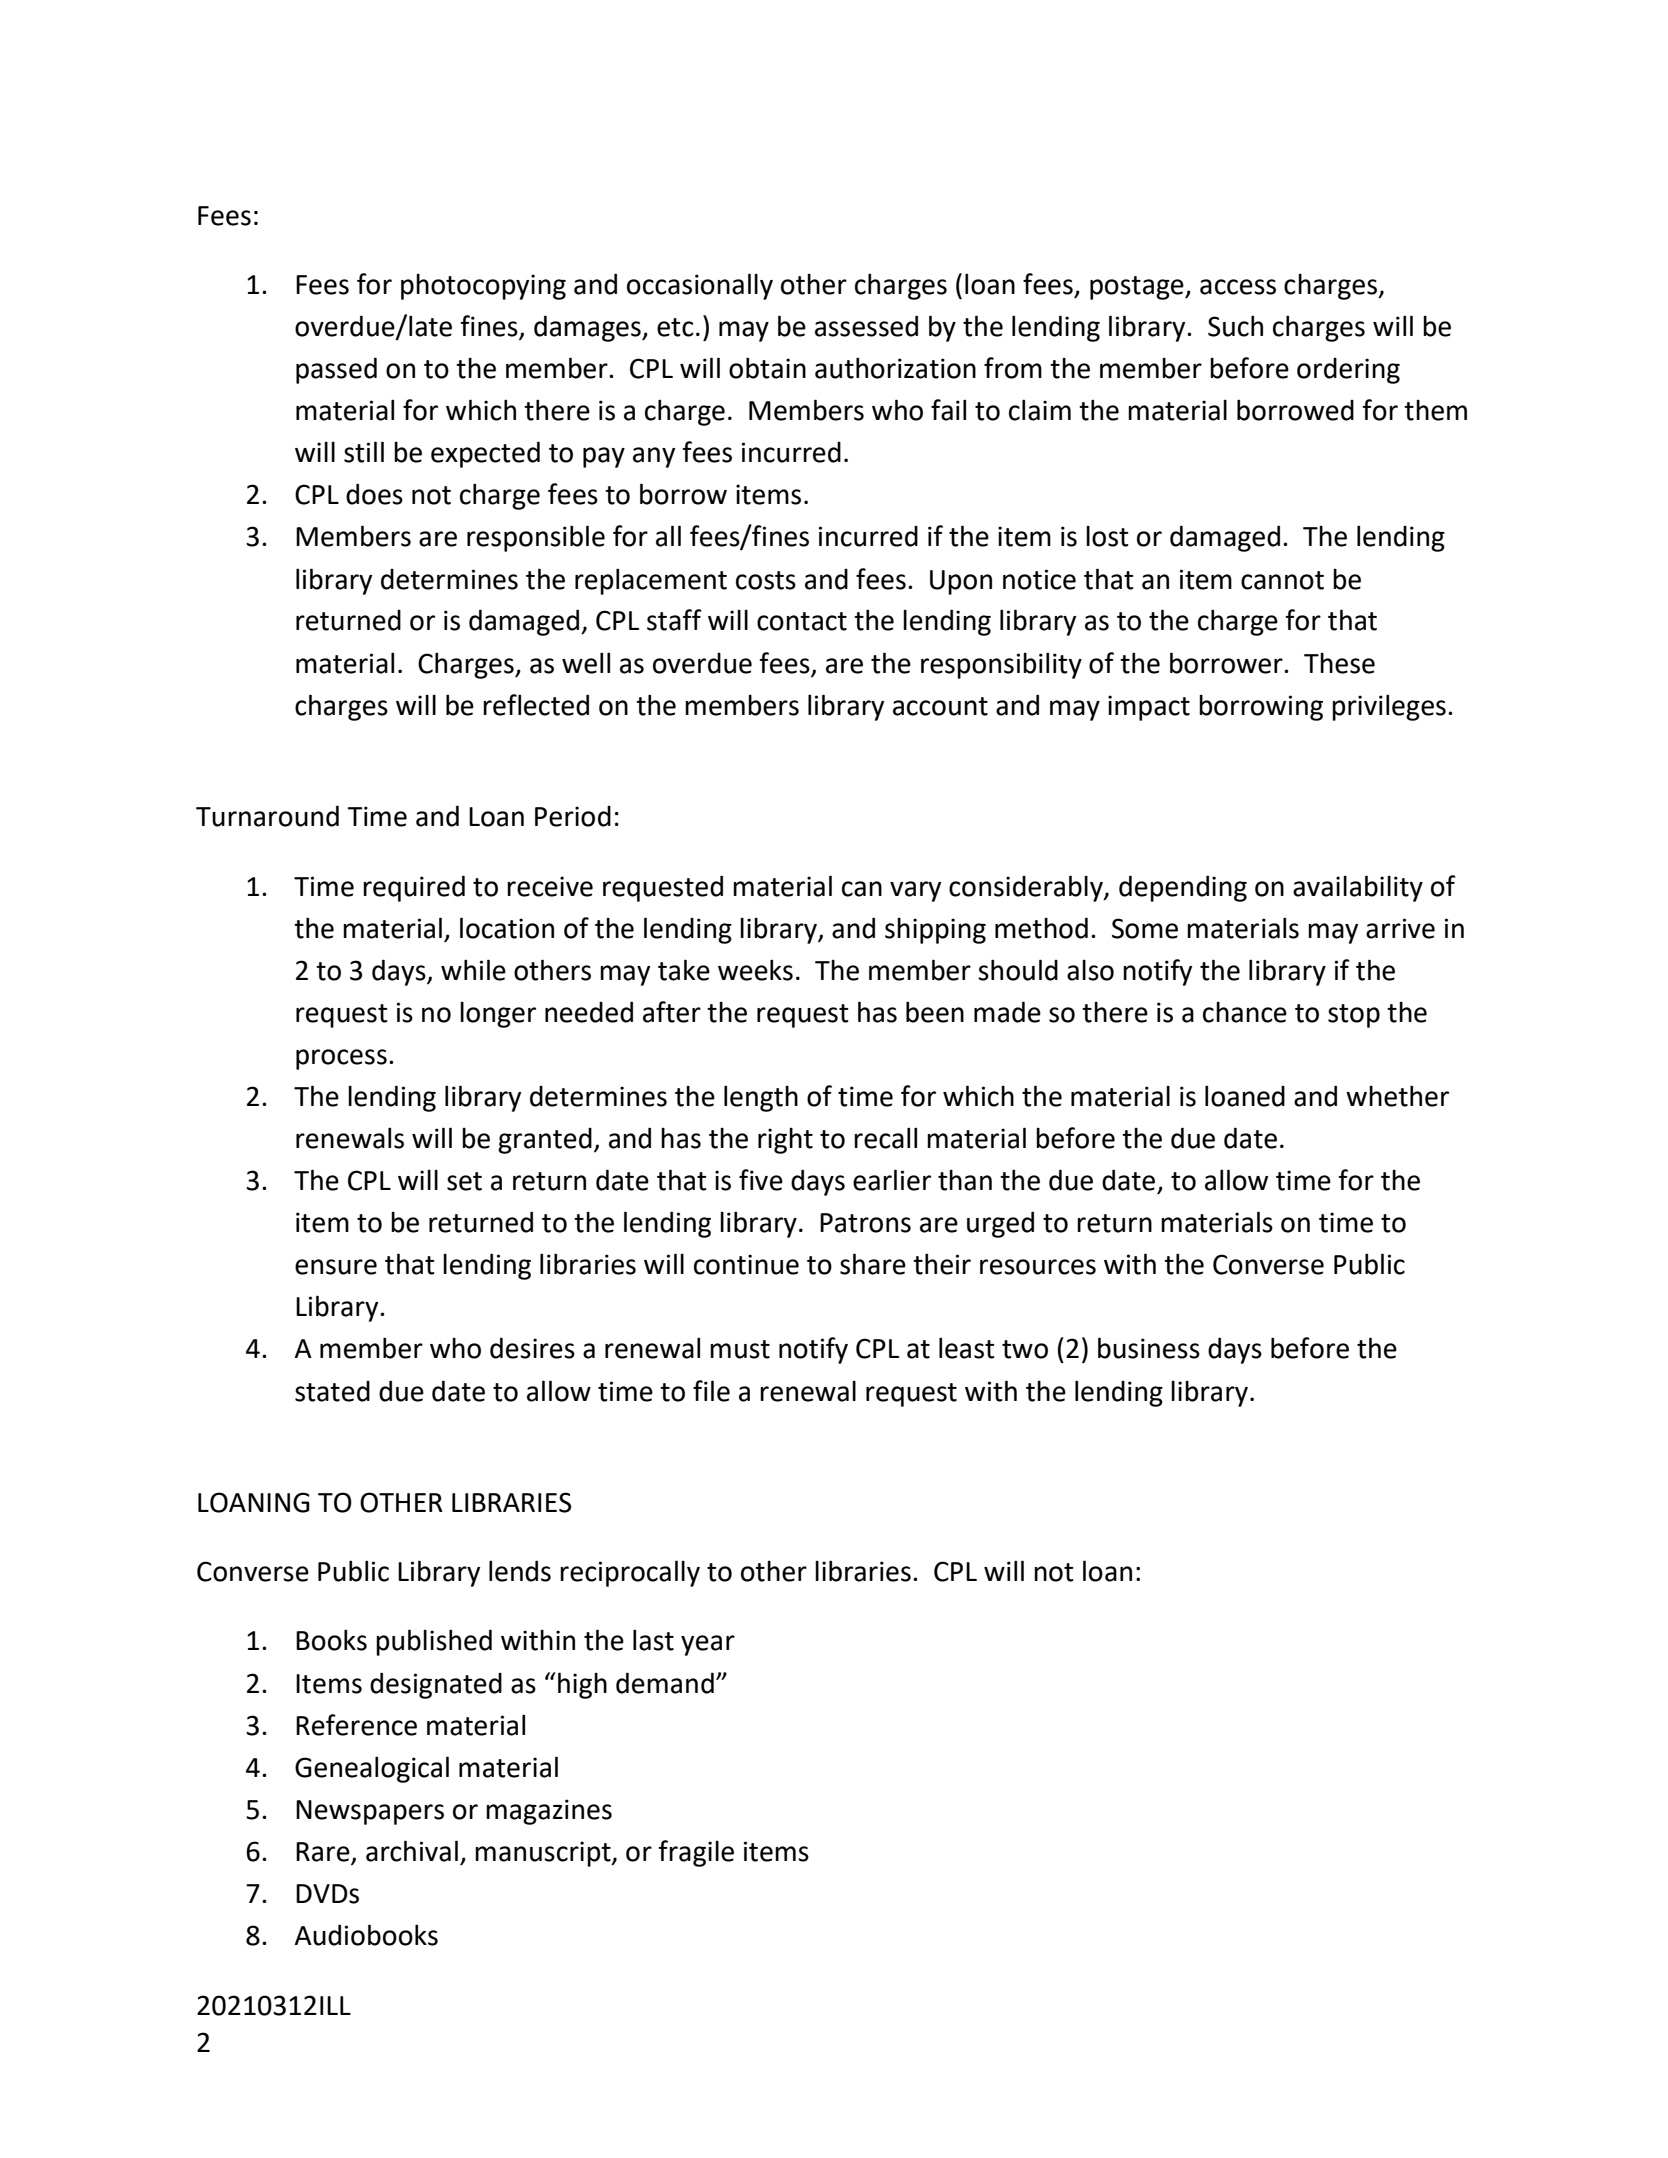 The image size is (1668, 2158). Describe the element at coordinates (1397, 1096) in the screenshot. I see `whether` at that location.
